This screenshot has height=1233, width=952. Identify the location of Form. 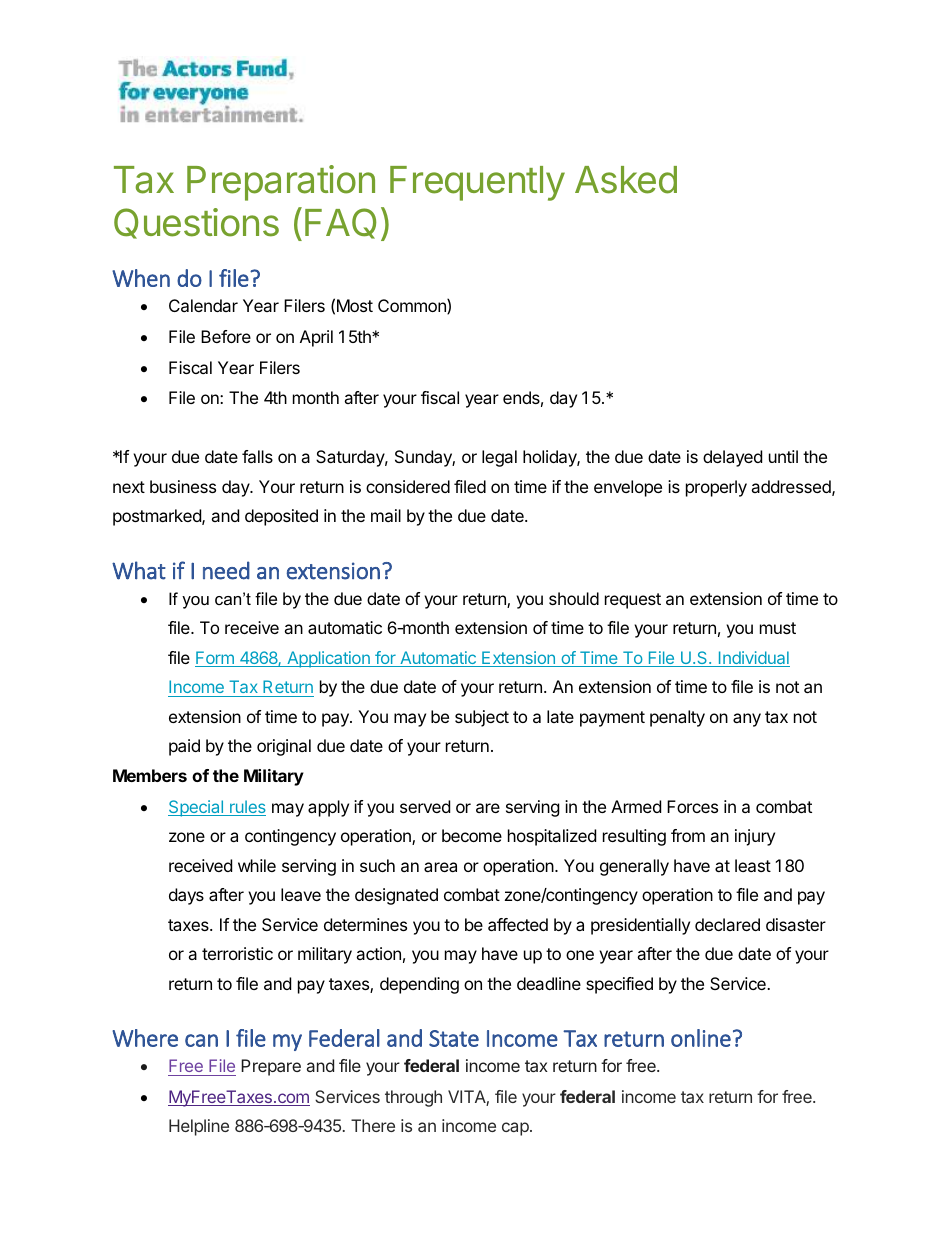
(215, 659).
